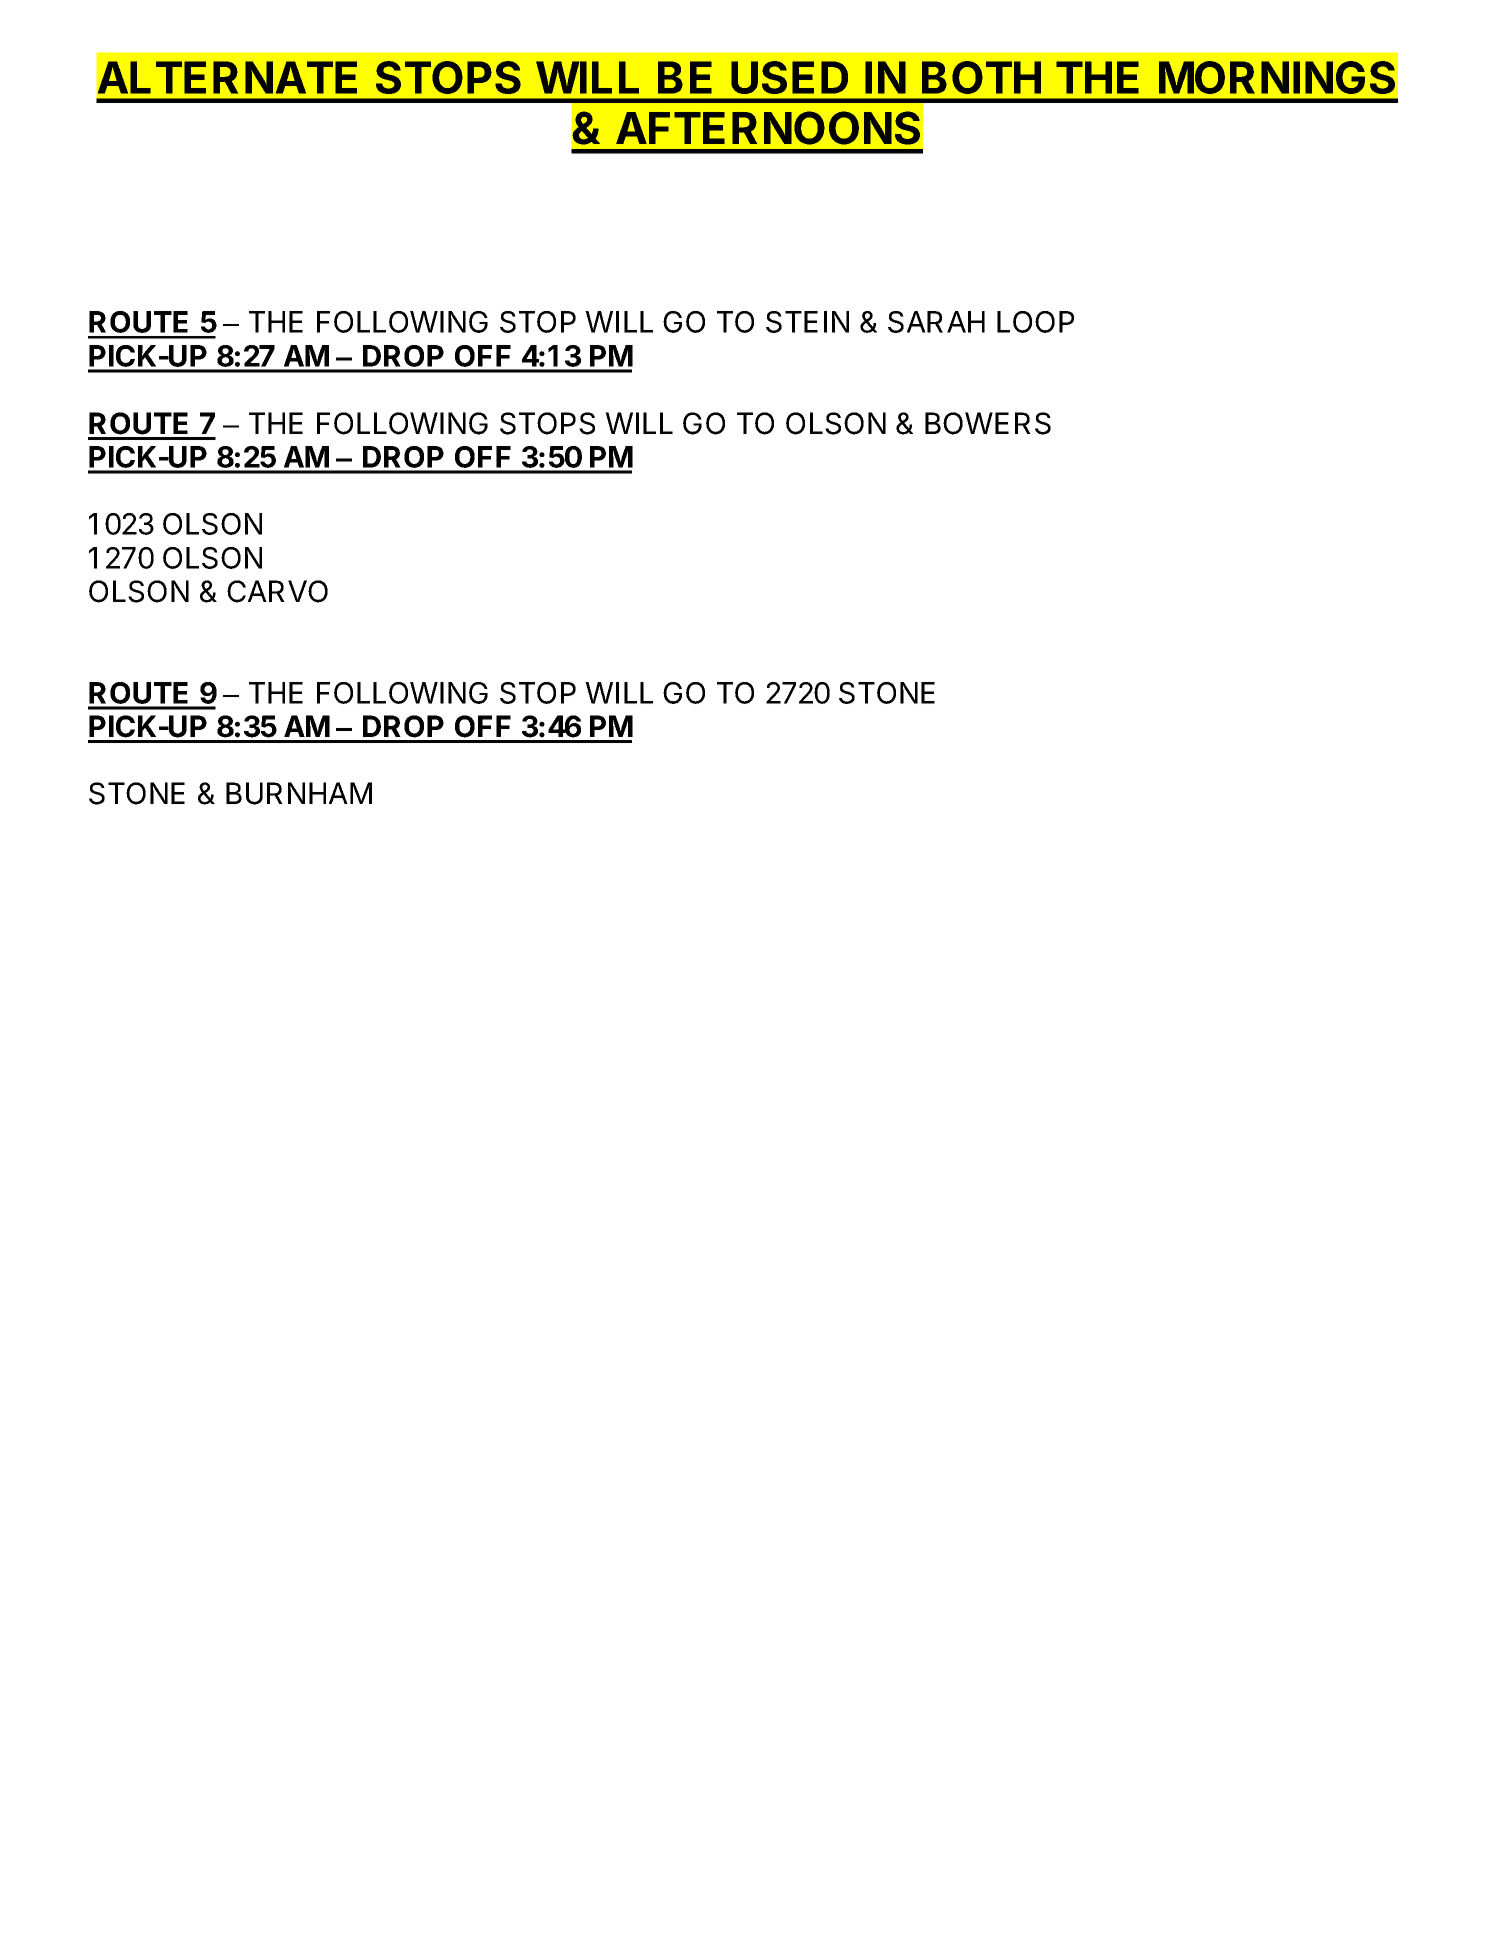 The width and height of the screenshot is (1494, 1933). I want to click on STEIN, so click(807, 322).
